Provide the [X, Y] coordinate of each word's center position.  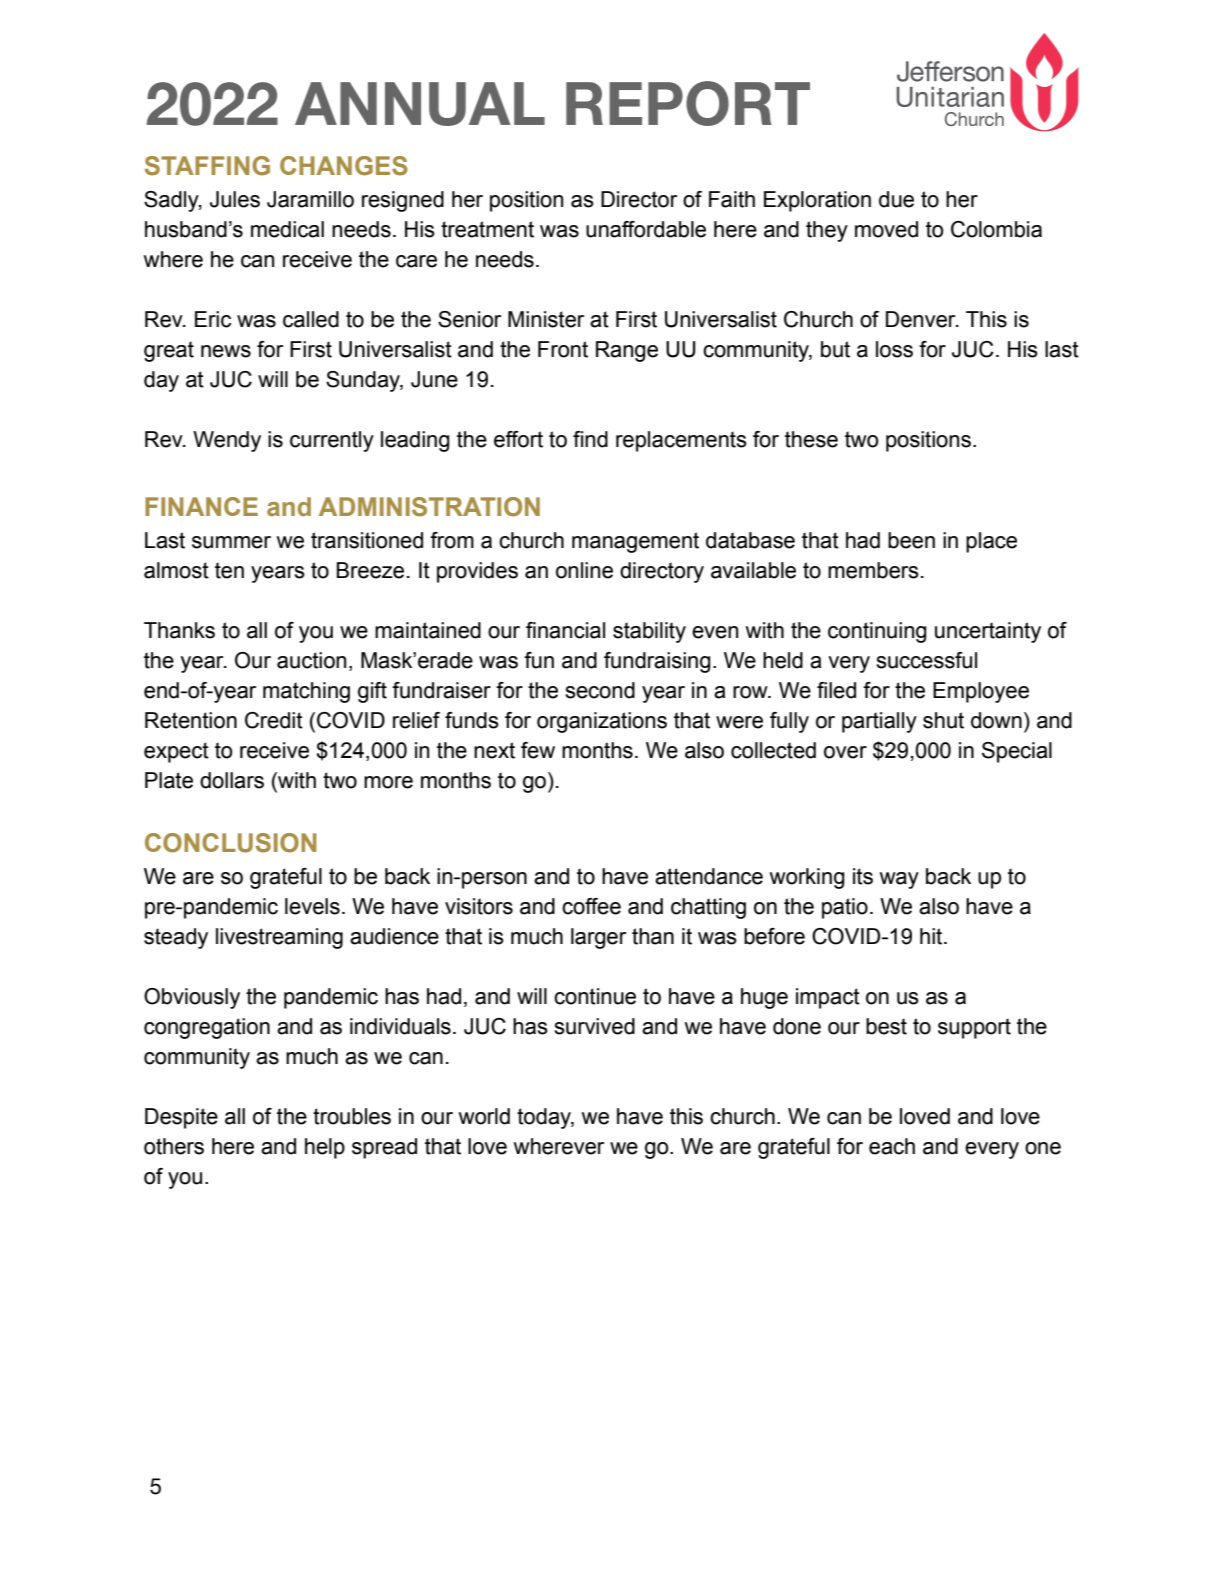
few [538, 750]
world [484, 1116]
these [811, 439]
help [325, 1148]
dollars [232, 780]
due [896, 199]
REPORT [688, 103]
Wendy [227, 441]
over [845, 752]
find [590, 439]
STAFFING [207, 166]
